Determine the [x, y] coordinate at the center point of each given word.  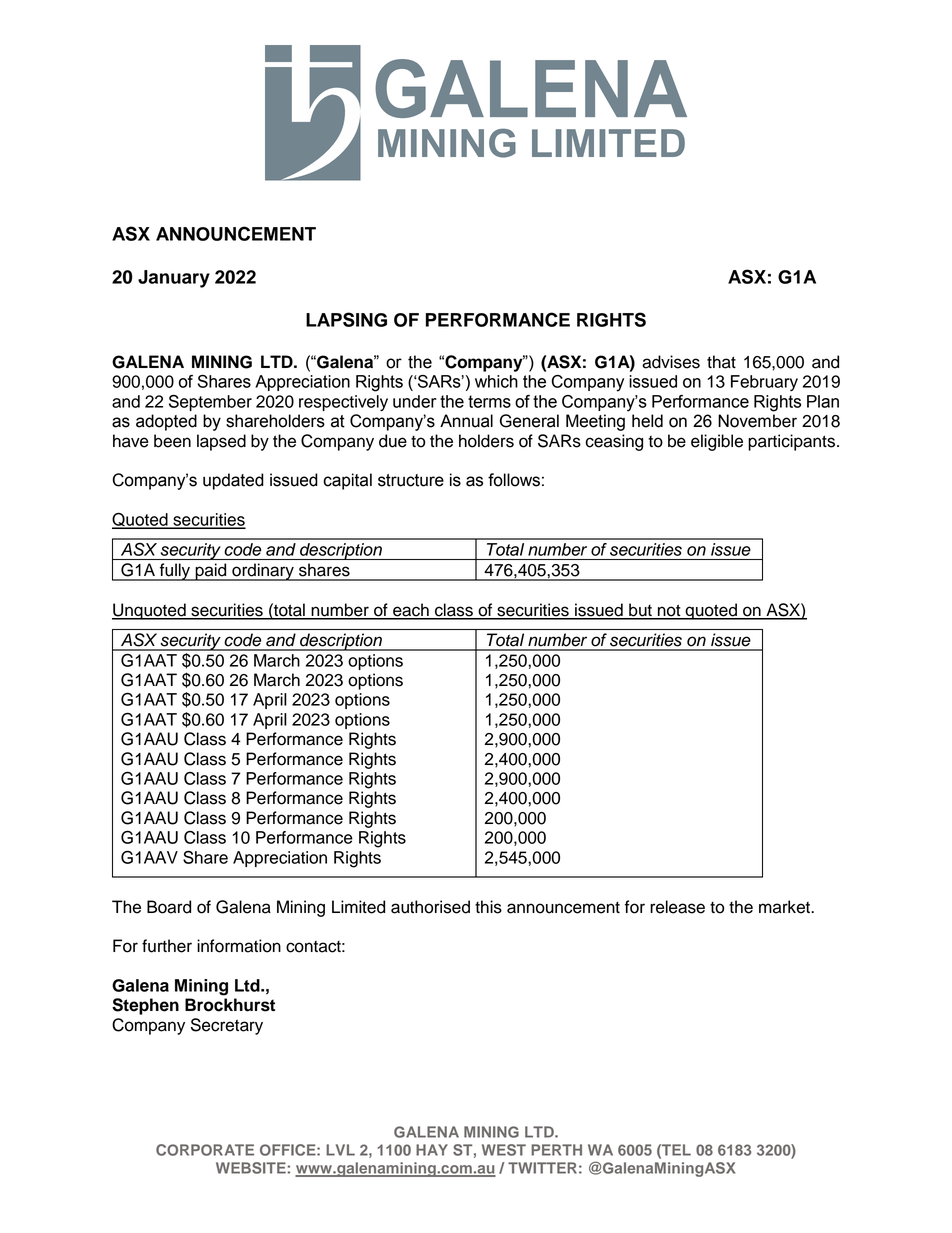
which [496, 381]
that [721, 362]
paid [211, 572]
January [174, 279]
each [411, 611]
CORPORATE [205, 1150]
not [669, 611]
